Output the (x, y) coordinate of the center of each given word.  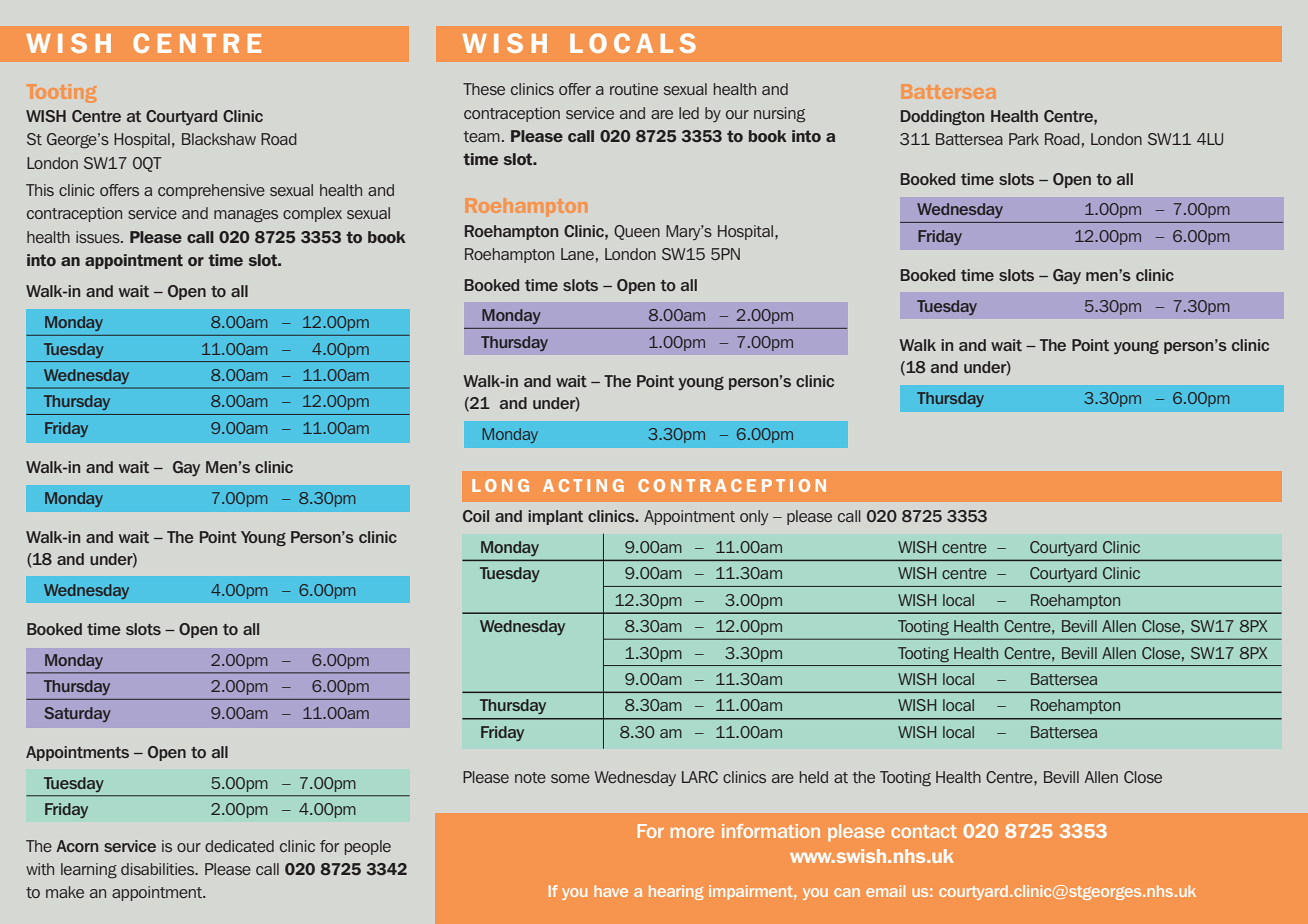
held (814, 777)
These (484, 89)
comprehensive (211, 191)
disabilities (159, 869)
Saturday (77, 714)
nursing (779, 115)
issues (99, 237)
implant (555, 517)
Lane (577, 254)
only (754, 517)
